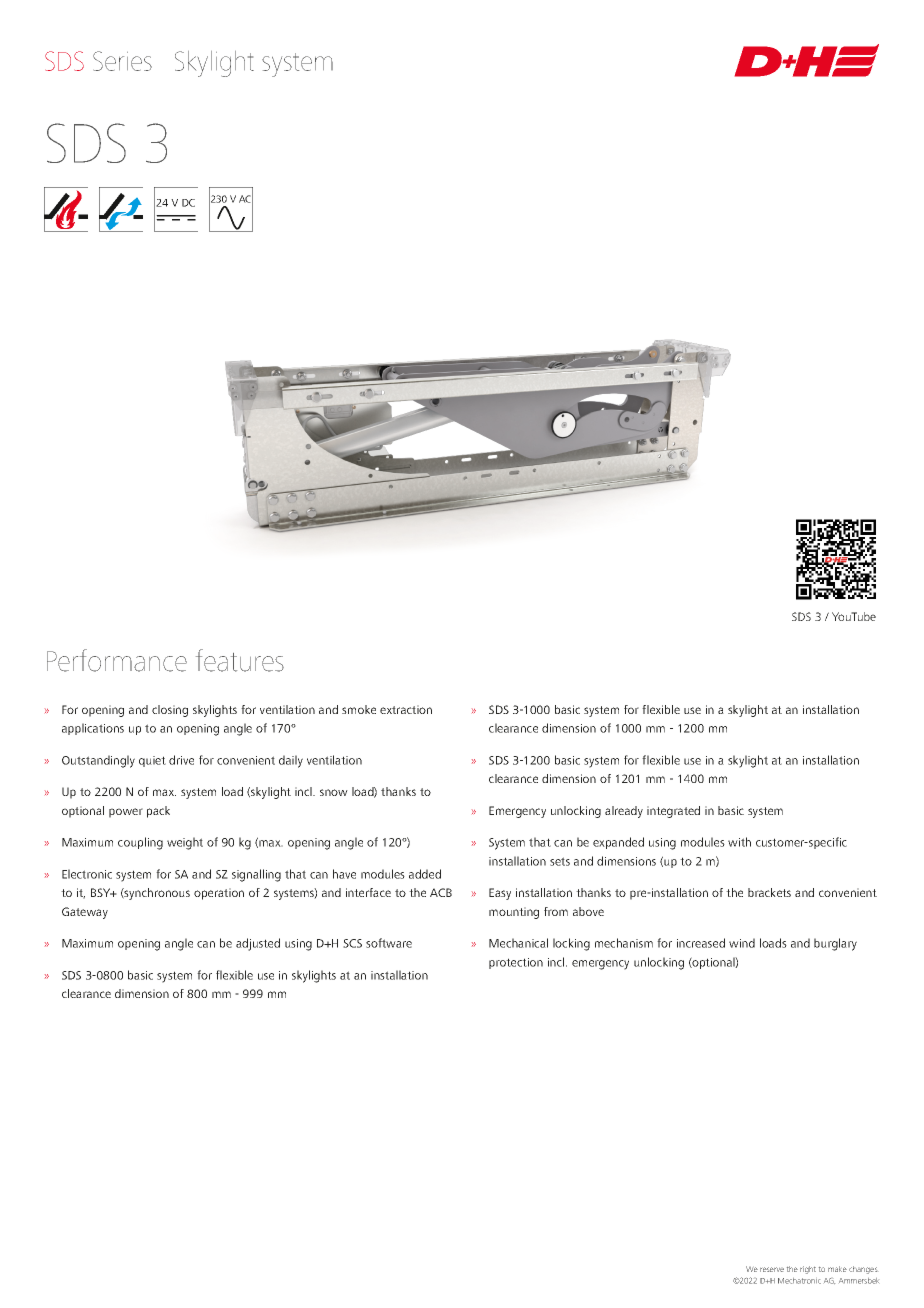 The width and height of the image is (924, 1308). What do you see at coordinates (359, 709) in the image?
I see `smoke` at bounding box center [359, 709].
